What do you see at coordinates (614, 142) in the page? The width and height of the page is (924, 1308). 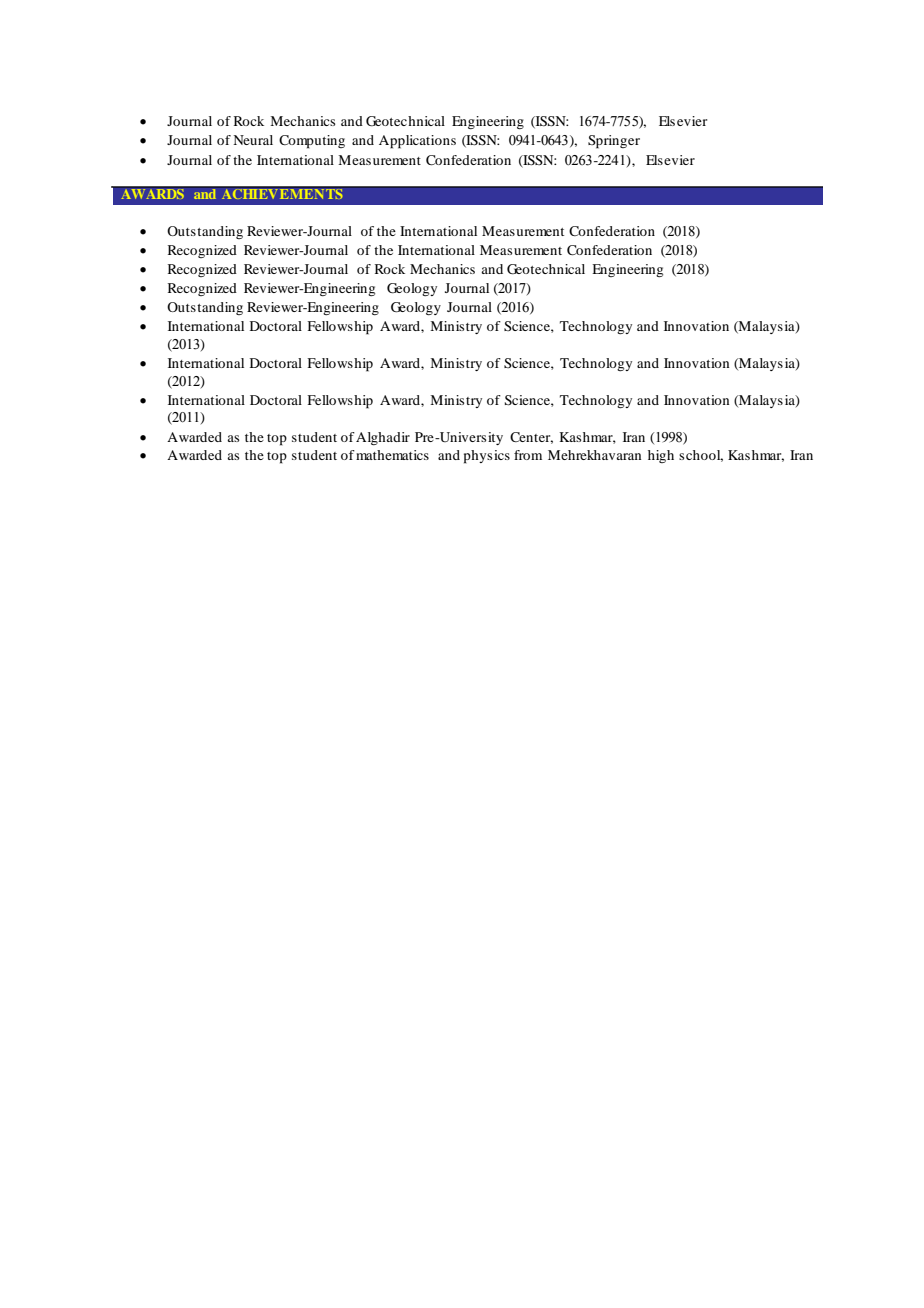 I see `Springer` at bounding box center [614, 142].
